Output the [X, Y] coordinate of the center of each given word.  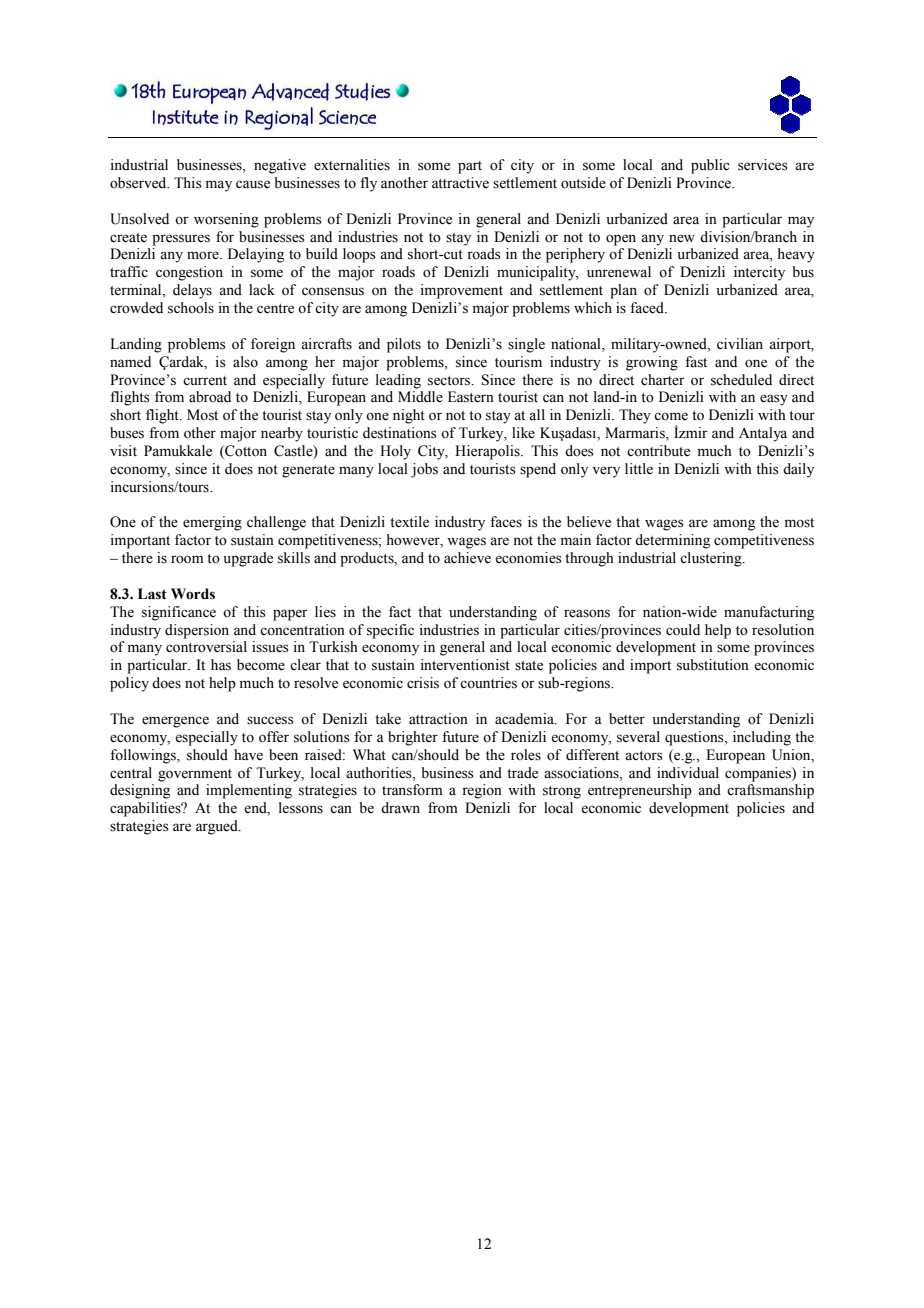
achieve [467, 558]
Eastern [471, 397]
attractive [460, 183]
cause [253, 184]
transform [412, 790]
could [683, 630]
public [710, 166]
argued [218, 827]
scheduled [741, 380]
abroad [210, 397]
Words [193, 594]
